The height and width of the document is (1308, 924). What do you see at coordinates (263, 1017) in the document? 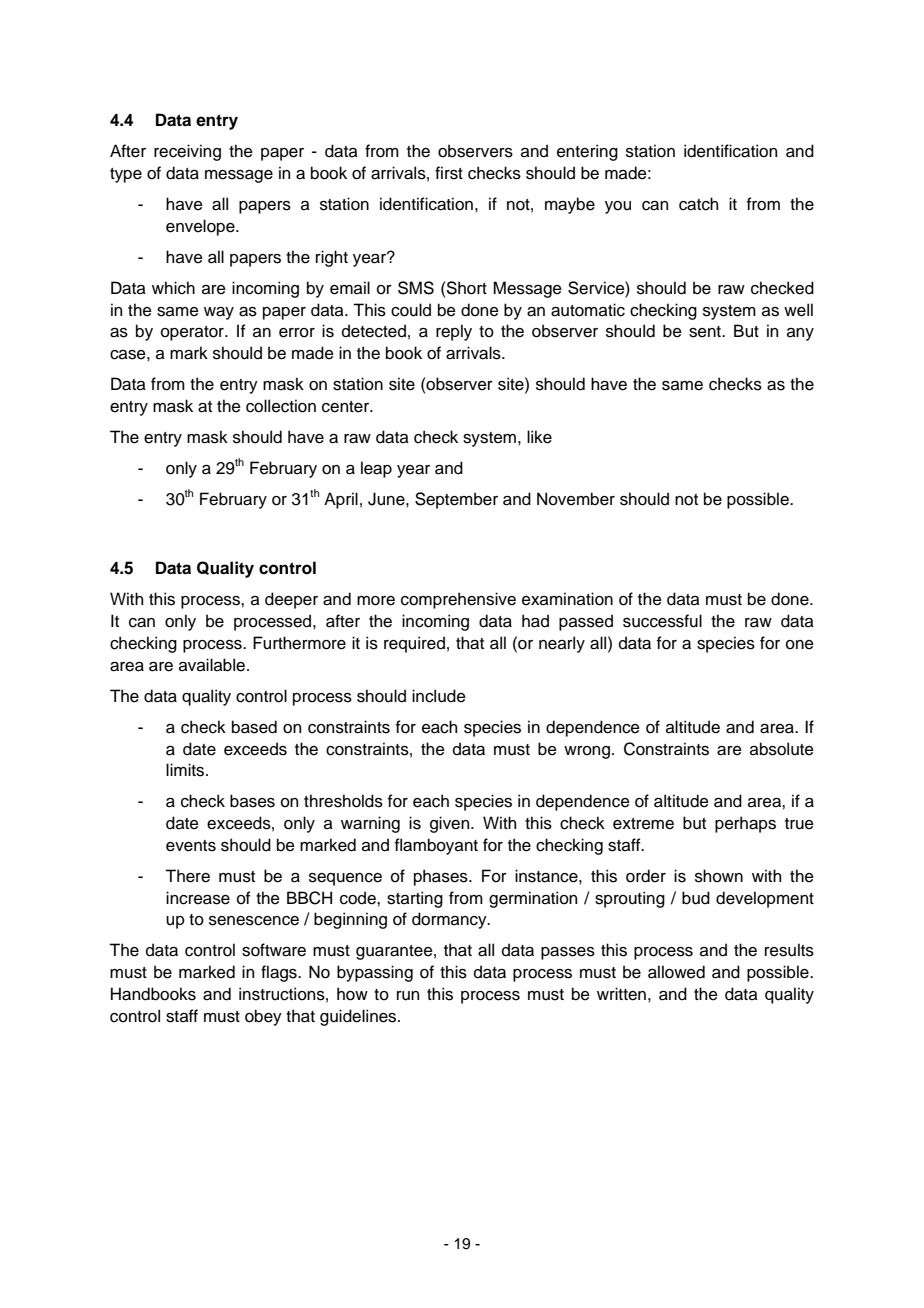
I see `obey` at bounding box center [263, 1017].
